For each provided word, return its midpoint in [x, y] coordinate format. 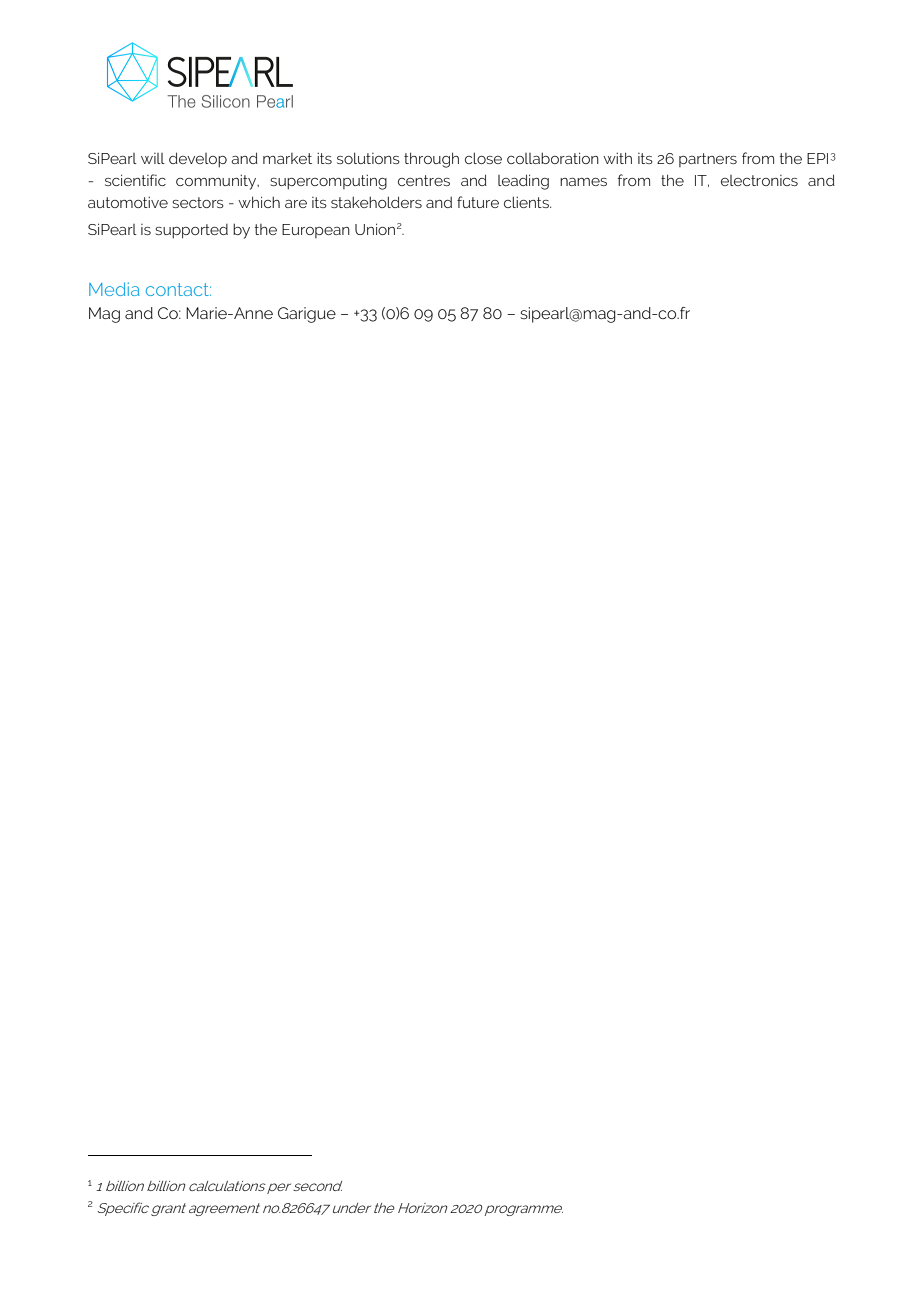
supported [191, 231]
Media [114, 289]
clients [527, 202]
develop [198, 160]
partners [708, 160]
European [316, 231]
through [431, 160]
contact [178, 289]
